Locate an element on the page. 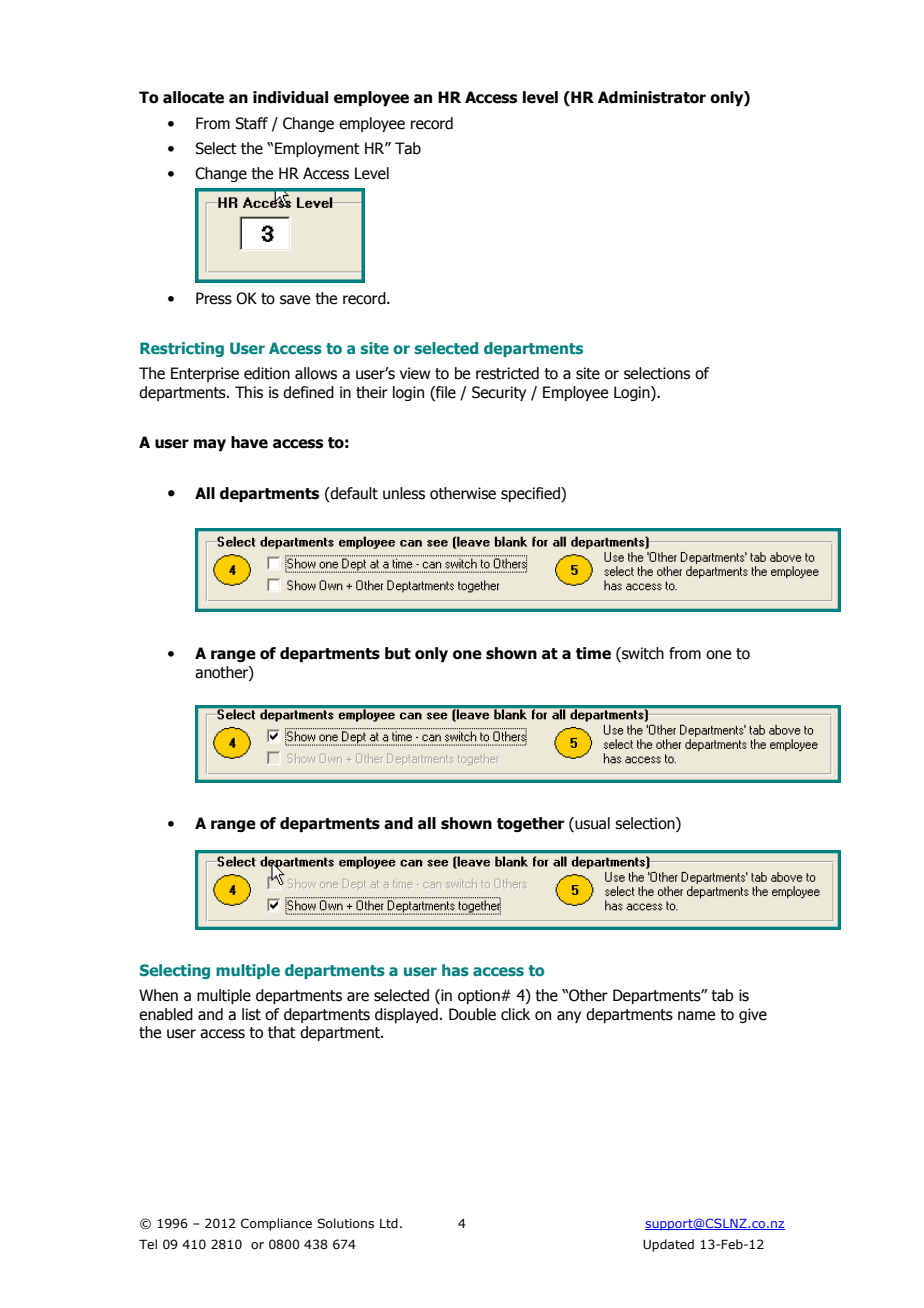 This image has width=924, height=1308. Administrator is located at coordinates (652, 97).
